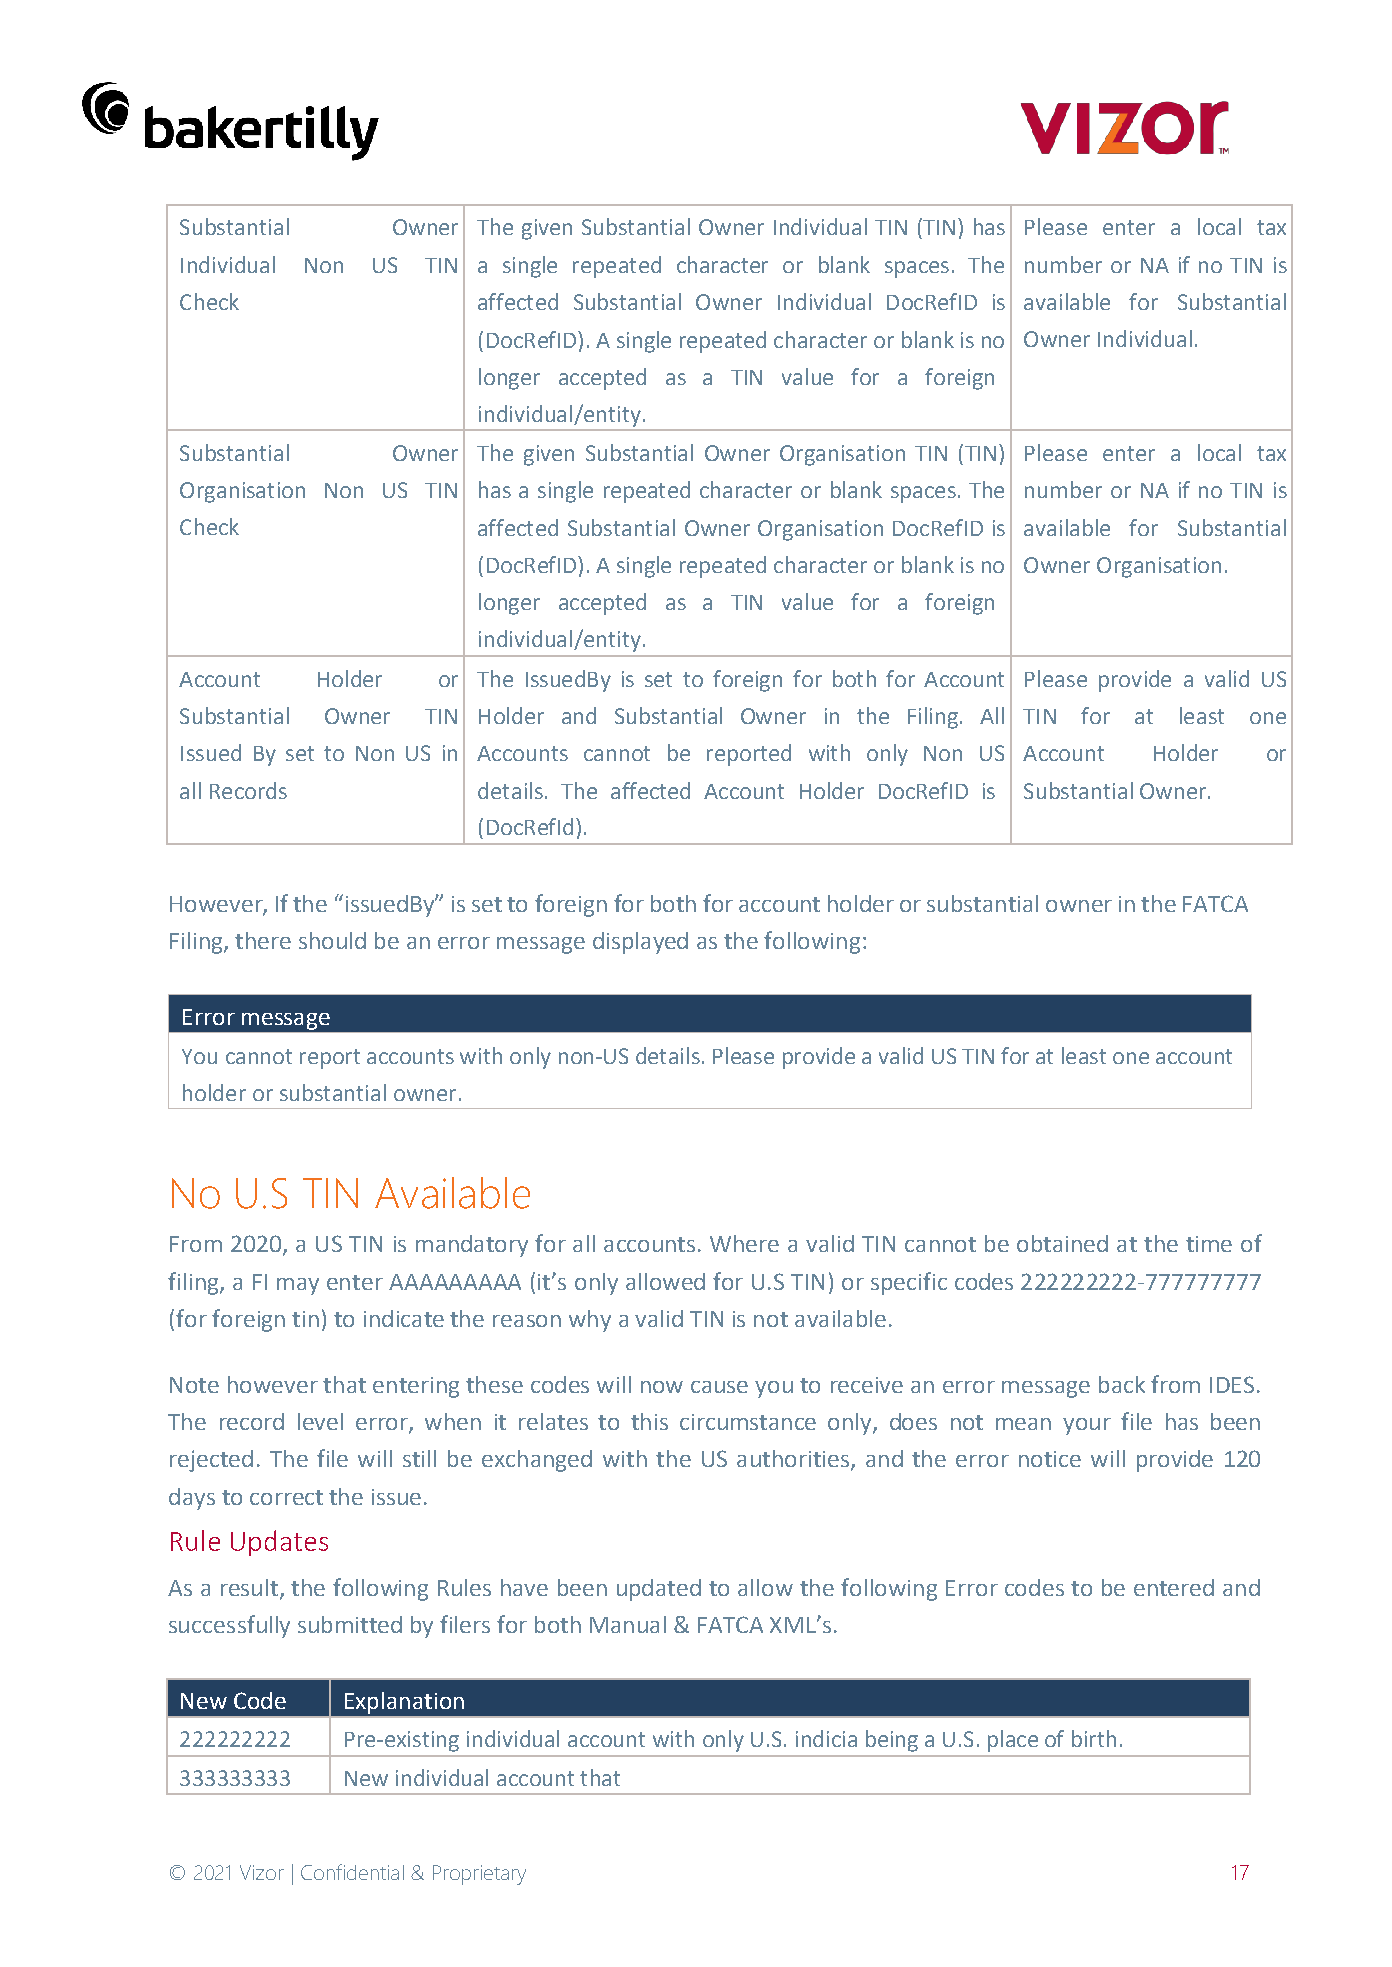 This screenshot has height=1967, width=1392. I want to click on may, so click(298, 1286).
